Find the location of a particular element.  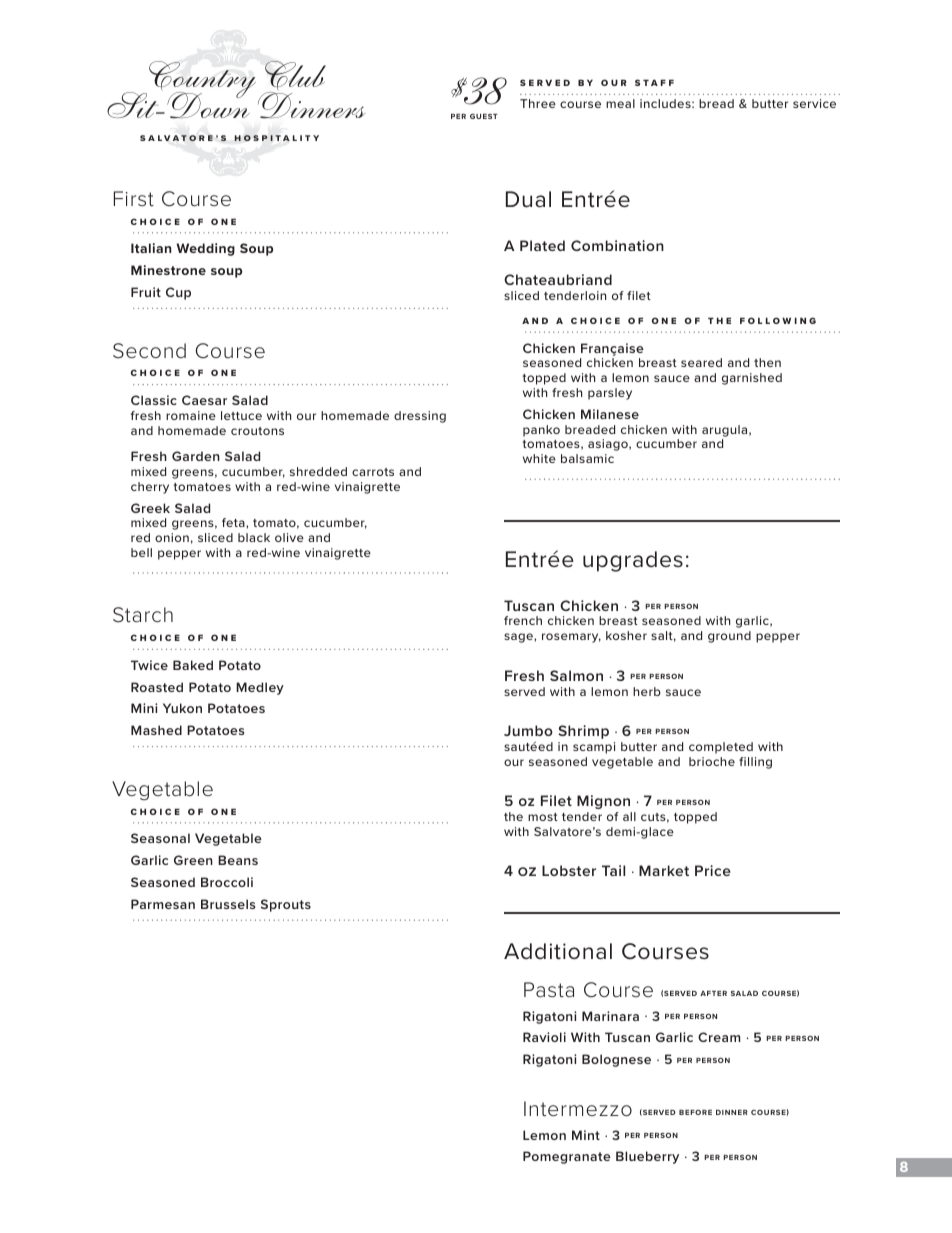

BEFORE is located at coordinates (695, 1112).
